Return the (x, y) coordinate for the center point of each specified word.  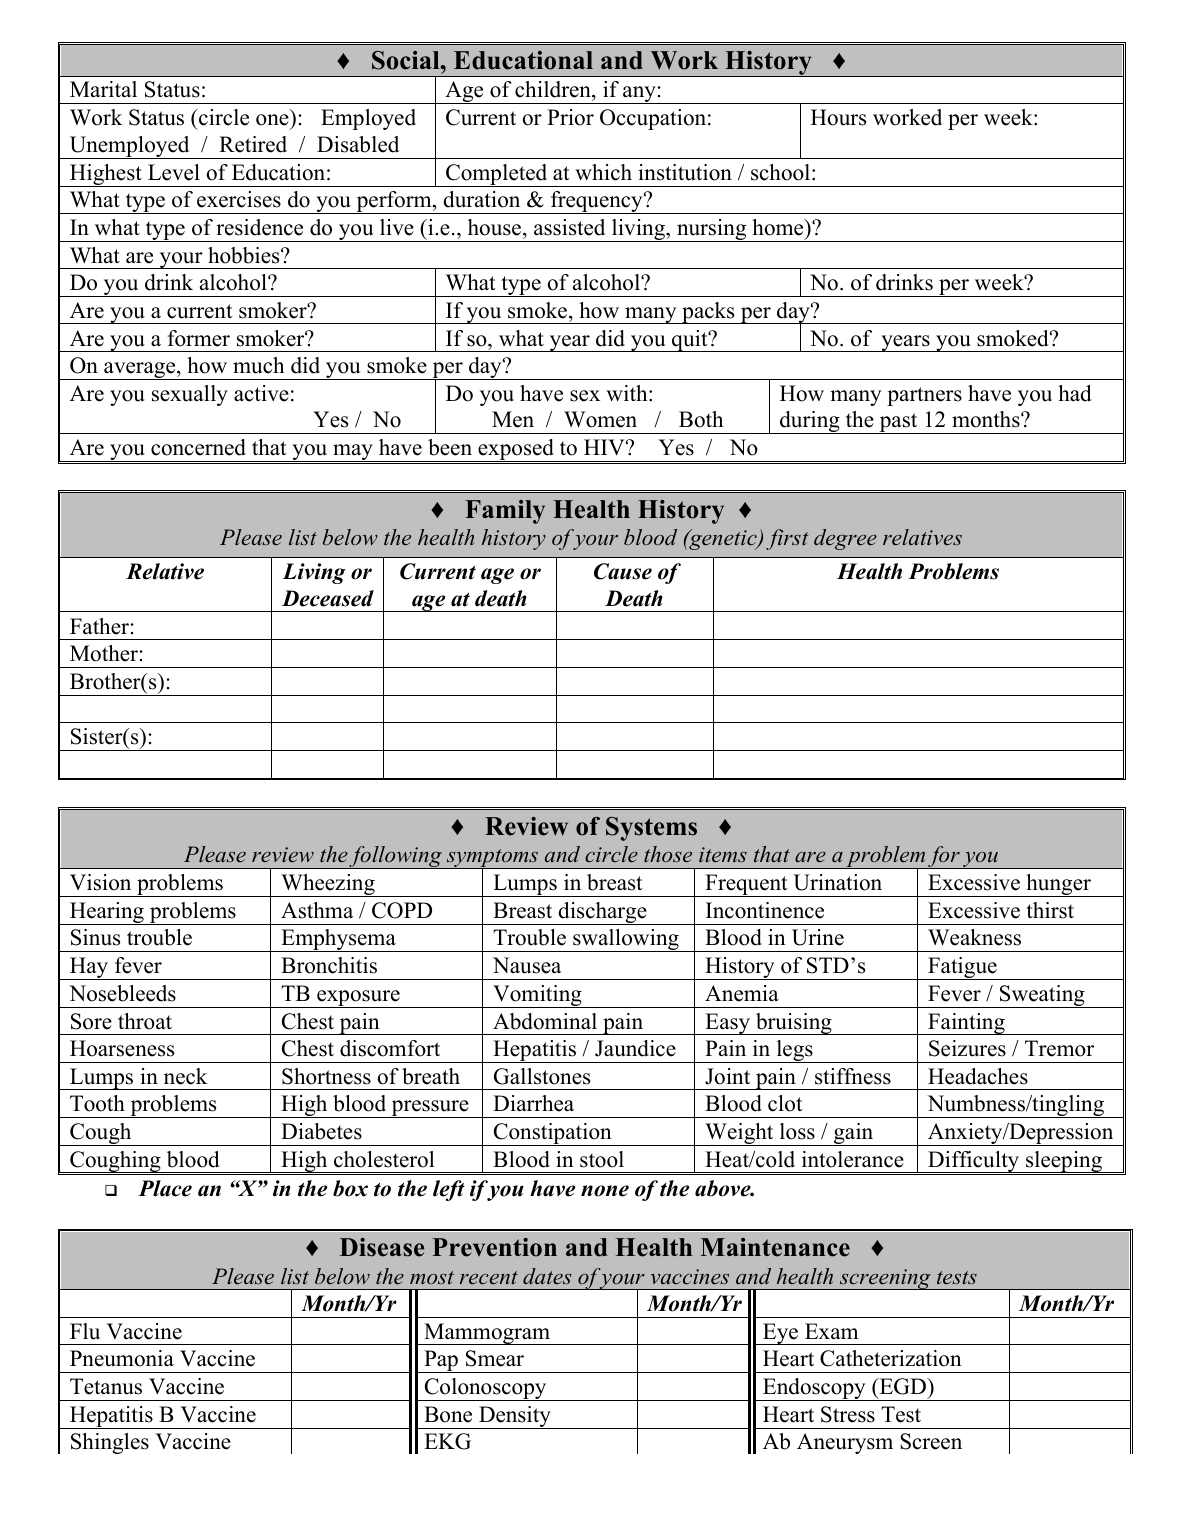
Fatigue (962, 968)
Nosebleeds (122, 993)
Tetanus (106, 1386)
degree (845, 539)
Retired (253, 144)
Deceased (328, 598)
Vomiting (537, 996)
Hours (838, 117)
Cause (623, 571)
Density (515, 1417)
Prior (570, 117)
